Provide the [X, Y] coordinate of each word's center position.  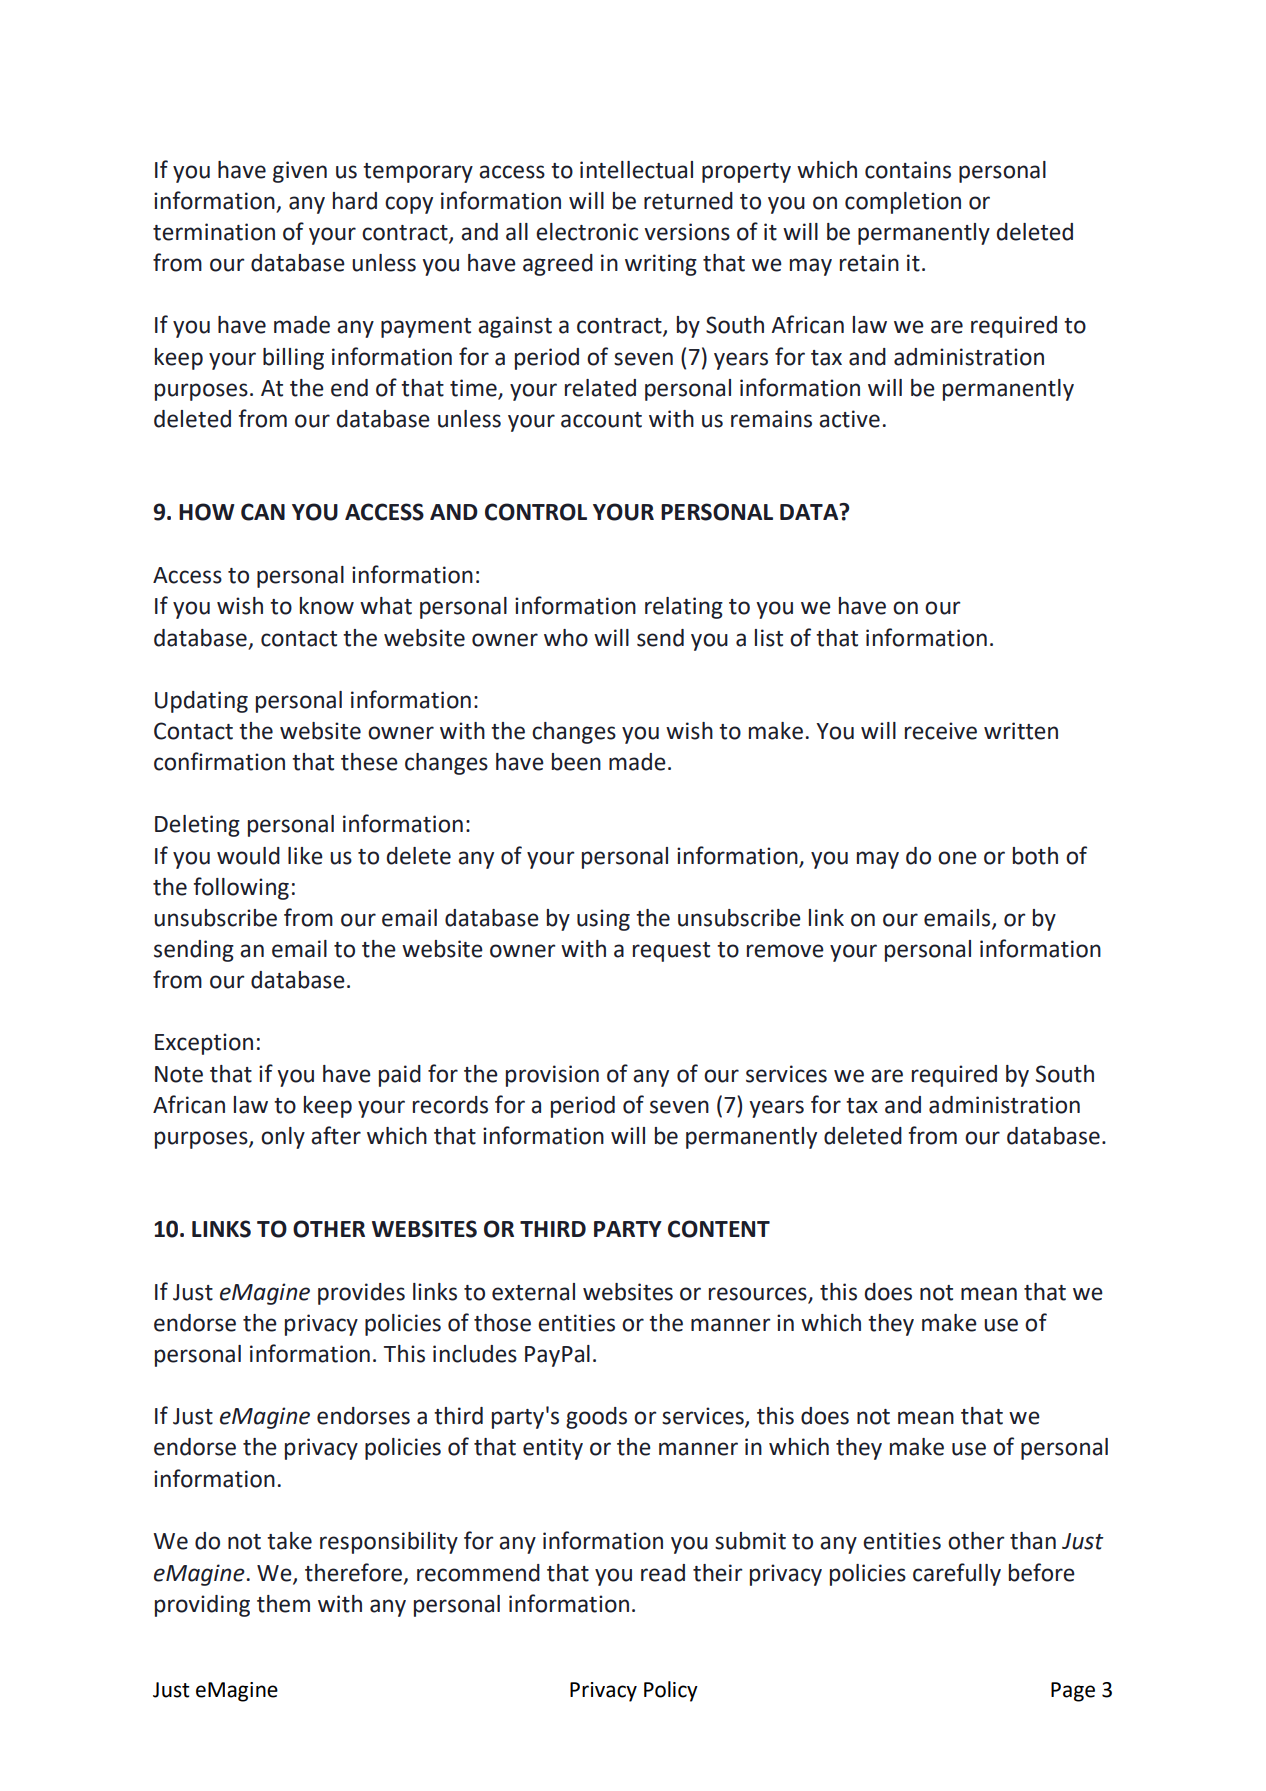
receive [941, 731]
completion [903, 203]
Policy [671, 1691]
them [283, 1604]
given [300, 172]
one [957, 858]
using [603, 920]
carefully [957, 1574]
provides [361, 1294]
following [241, 888]
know [327, 606]
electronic [587, 232]
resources [758, 1294]
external [533, 1292]
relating [684, 608]
